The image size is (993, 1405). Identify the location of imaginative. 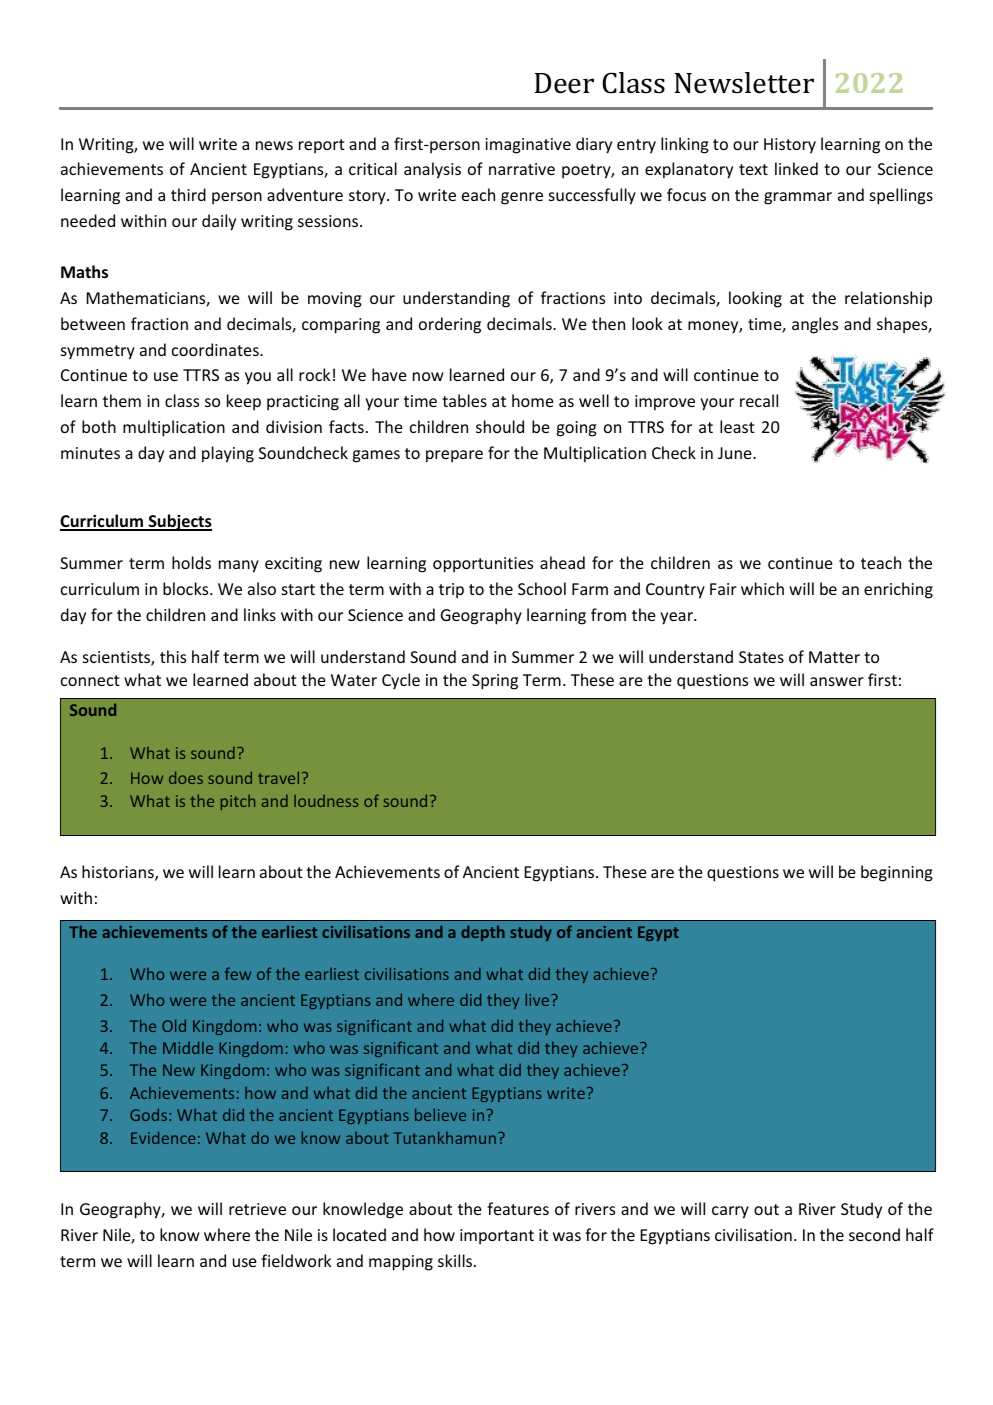
(528, 146).
